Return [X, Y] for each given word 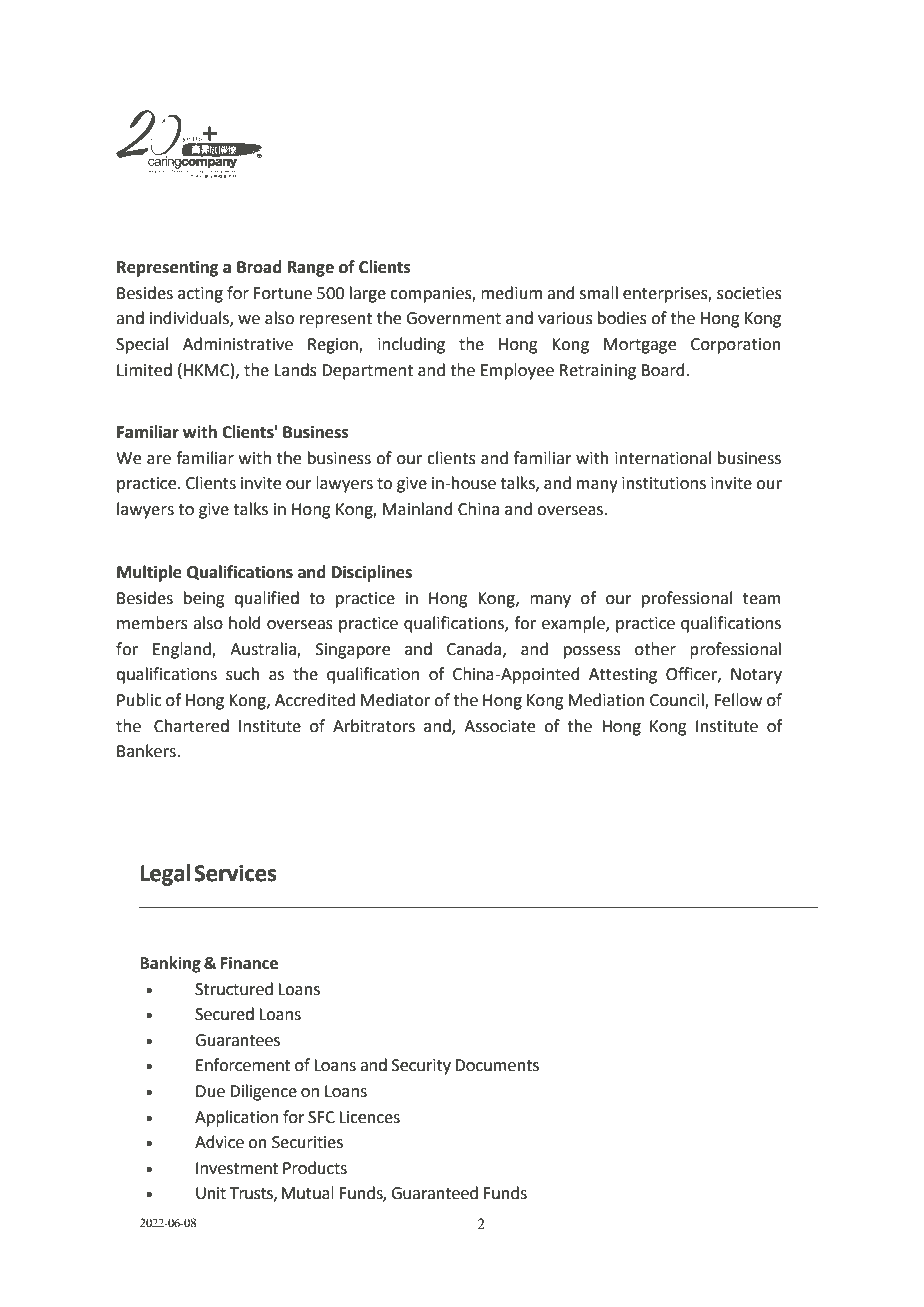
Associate [499, 726]
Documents [497, 1065]
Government [453, 318]
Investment [237, 1168]
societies [749, 293]
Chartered [191, 726]
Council [678, 701]
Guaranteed [434, 1193]
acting [200, 295]
